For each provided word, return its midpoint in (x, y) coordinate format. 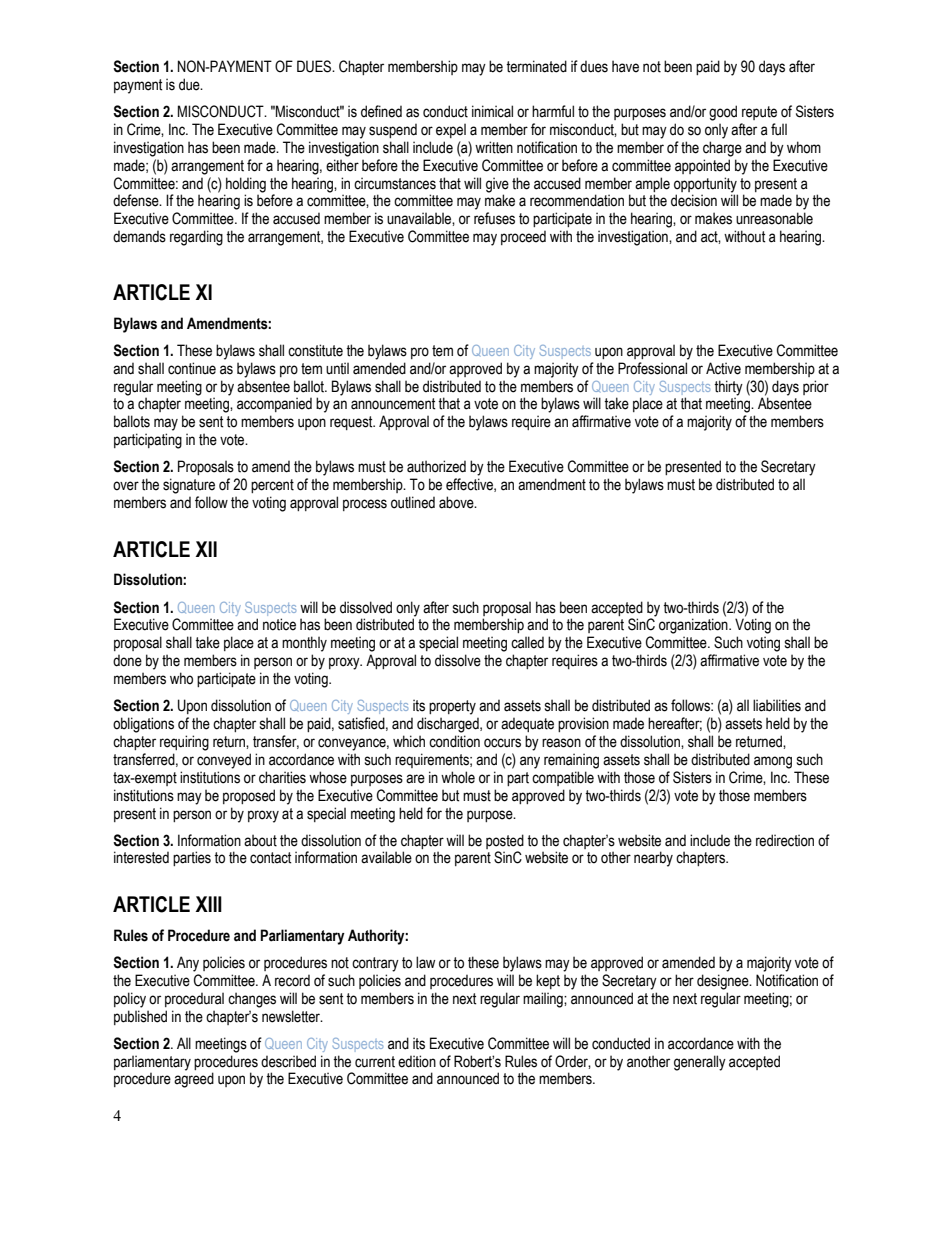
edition (417, 1061)
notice (279, 624)
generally (700, 1063)
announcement (393, 404)
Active (723, 368)
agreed (194, 1080)
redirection (785, 840)
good (723, 113)
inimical (492, 111)
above (457, 502)
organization (694, 626)
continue (192, 368)
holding (246, 185)
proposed (249, 796)
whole (458, 777)
